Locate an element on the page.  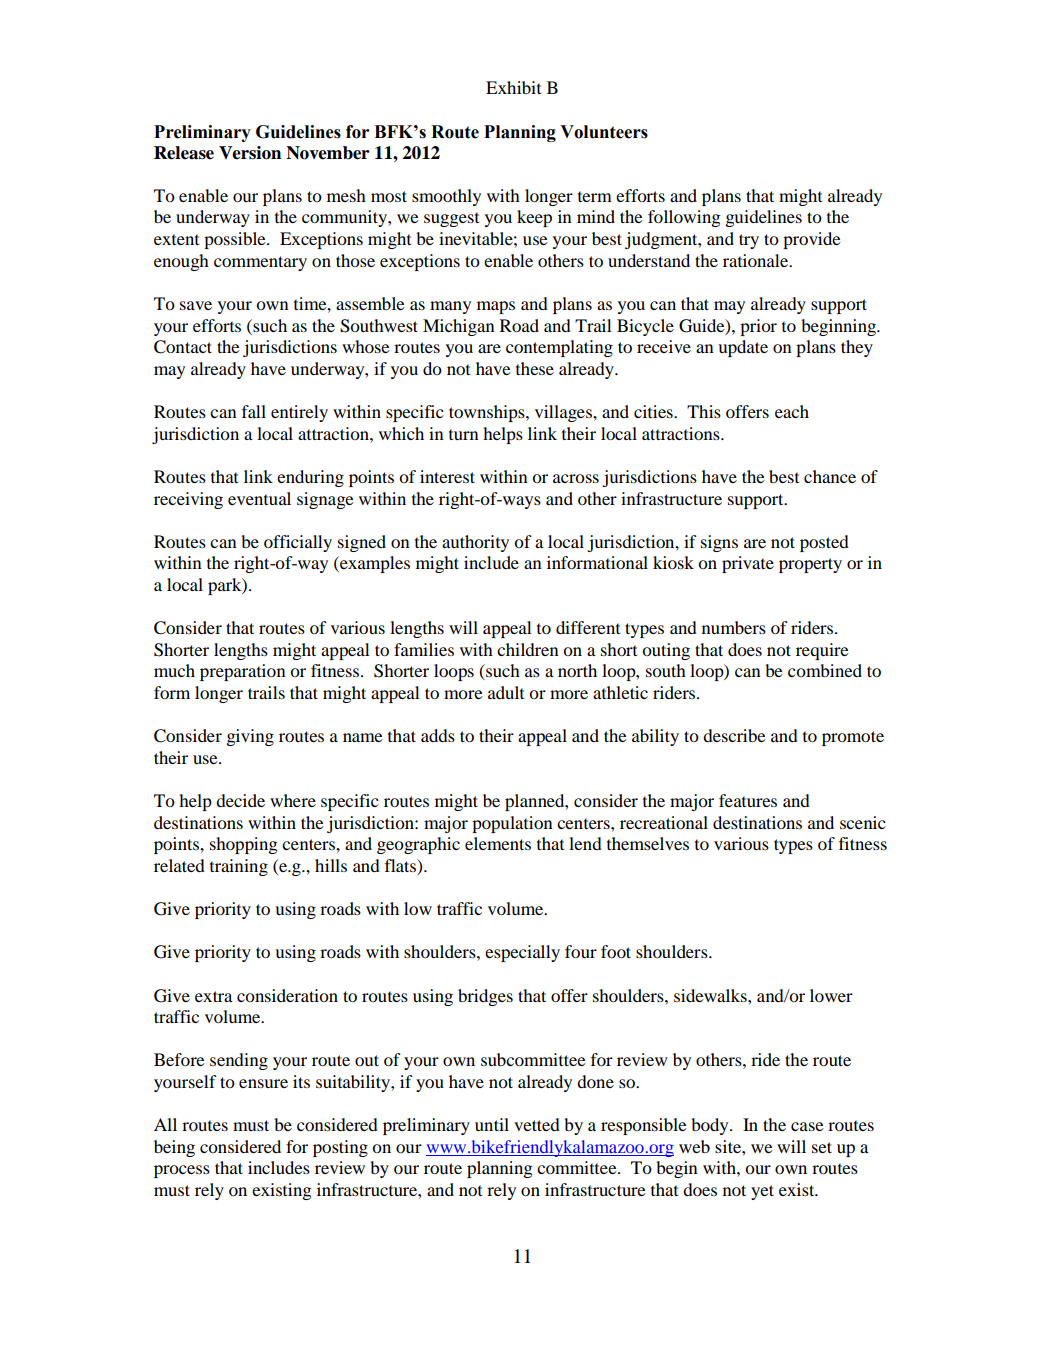
process is located at coordinates (182, 1171).
